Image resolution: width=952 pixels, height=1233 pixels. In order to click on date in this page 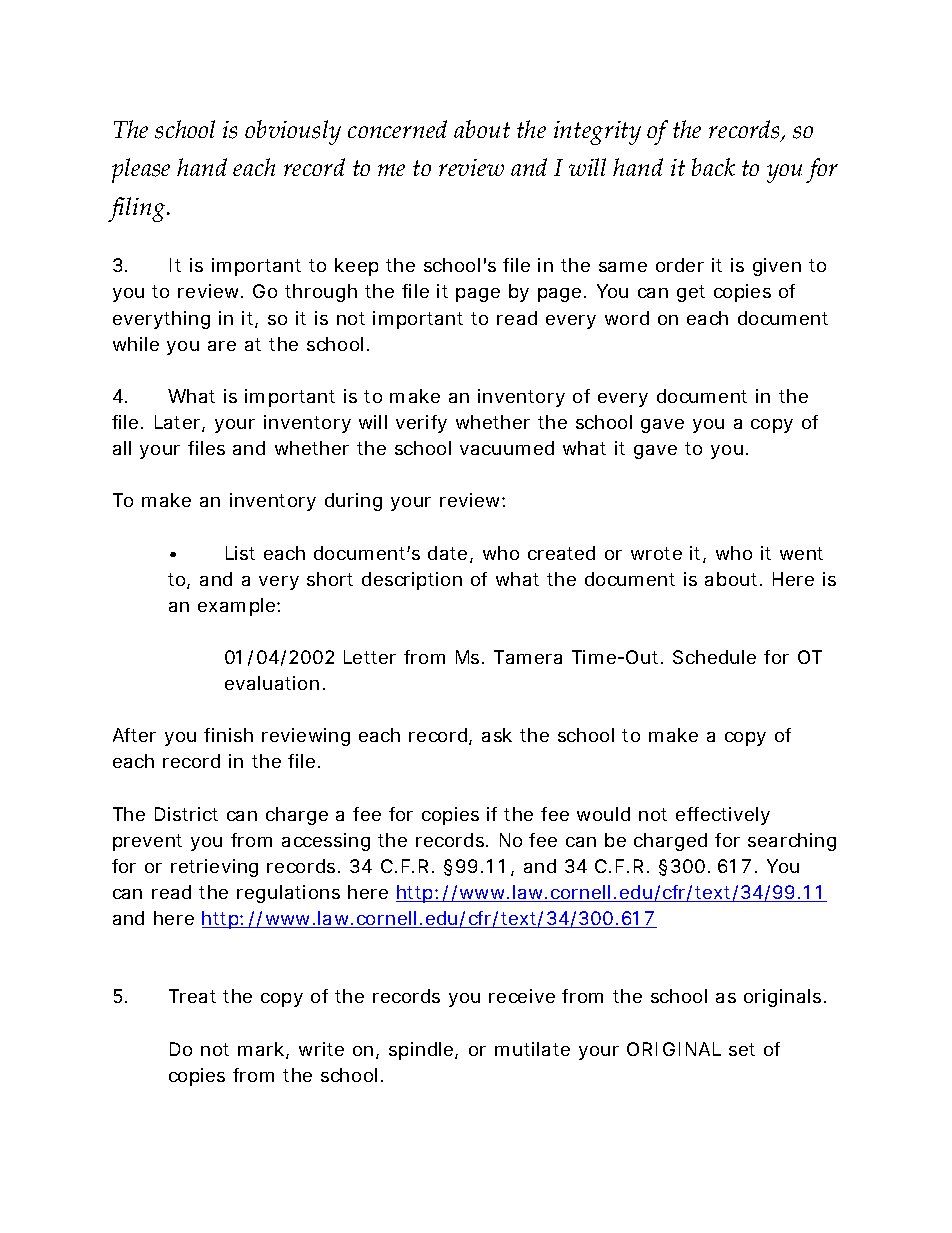, I will do `click(447, 553)`.
